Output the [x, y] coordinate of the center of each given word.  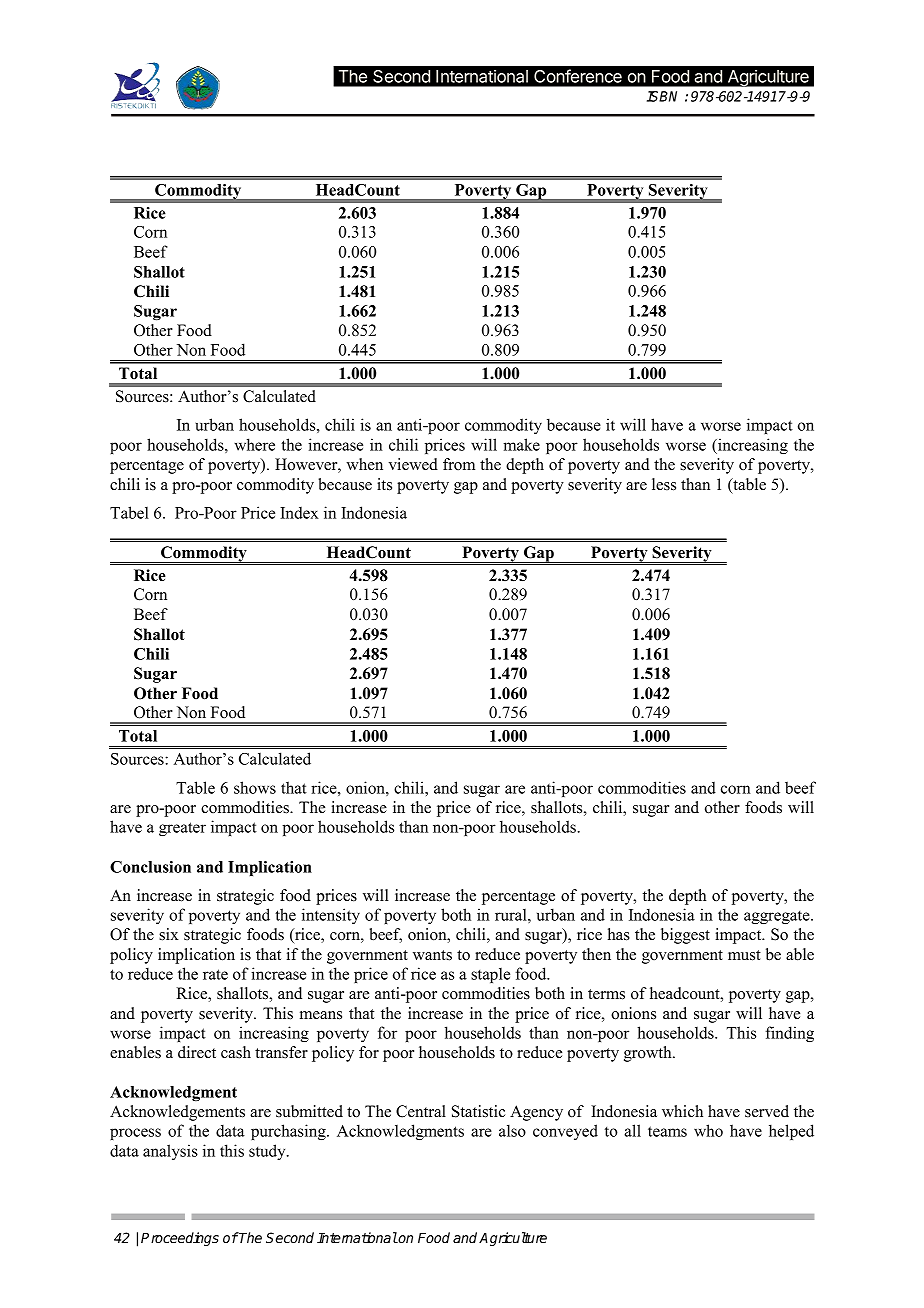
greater [182, 829]
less [664, 484]
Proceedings [180, 1239]
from [459, 464]
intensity [331, 916]
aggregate [778, 917]
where [254, 444]
